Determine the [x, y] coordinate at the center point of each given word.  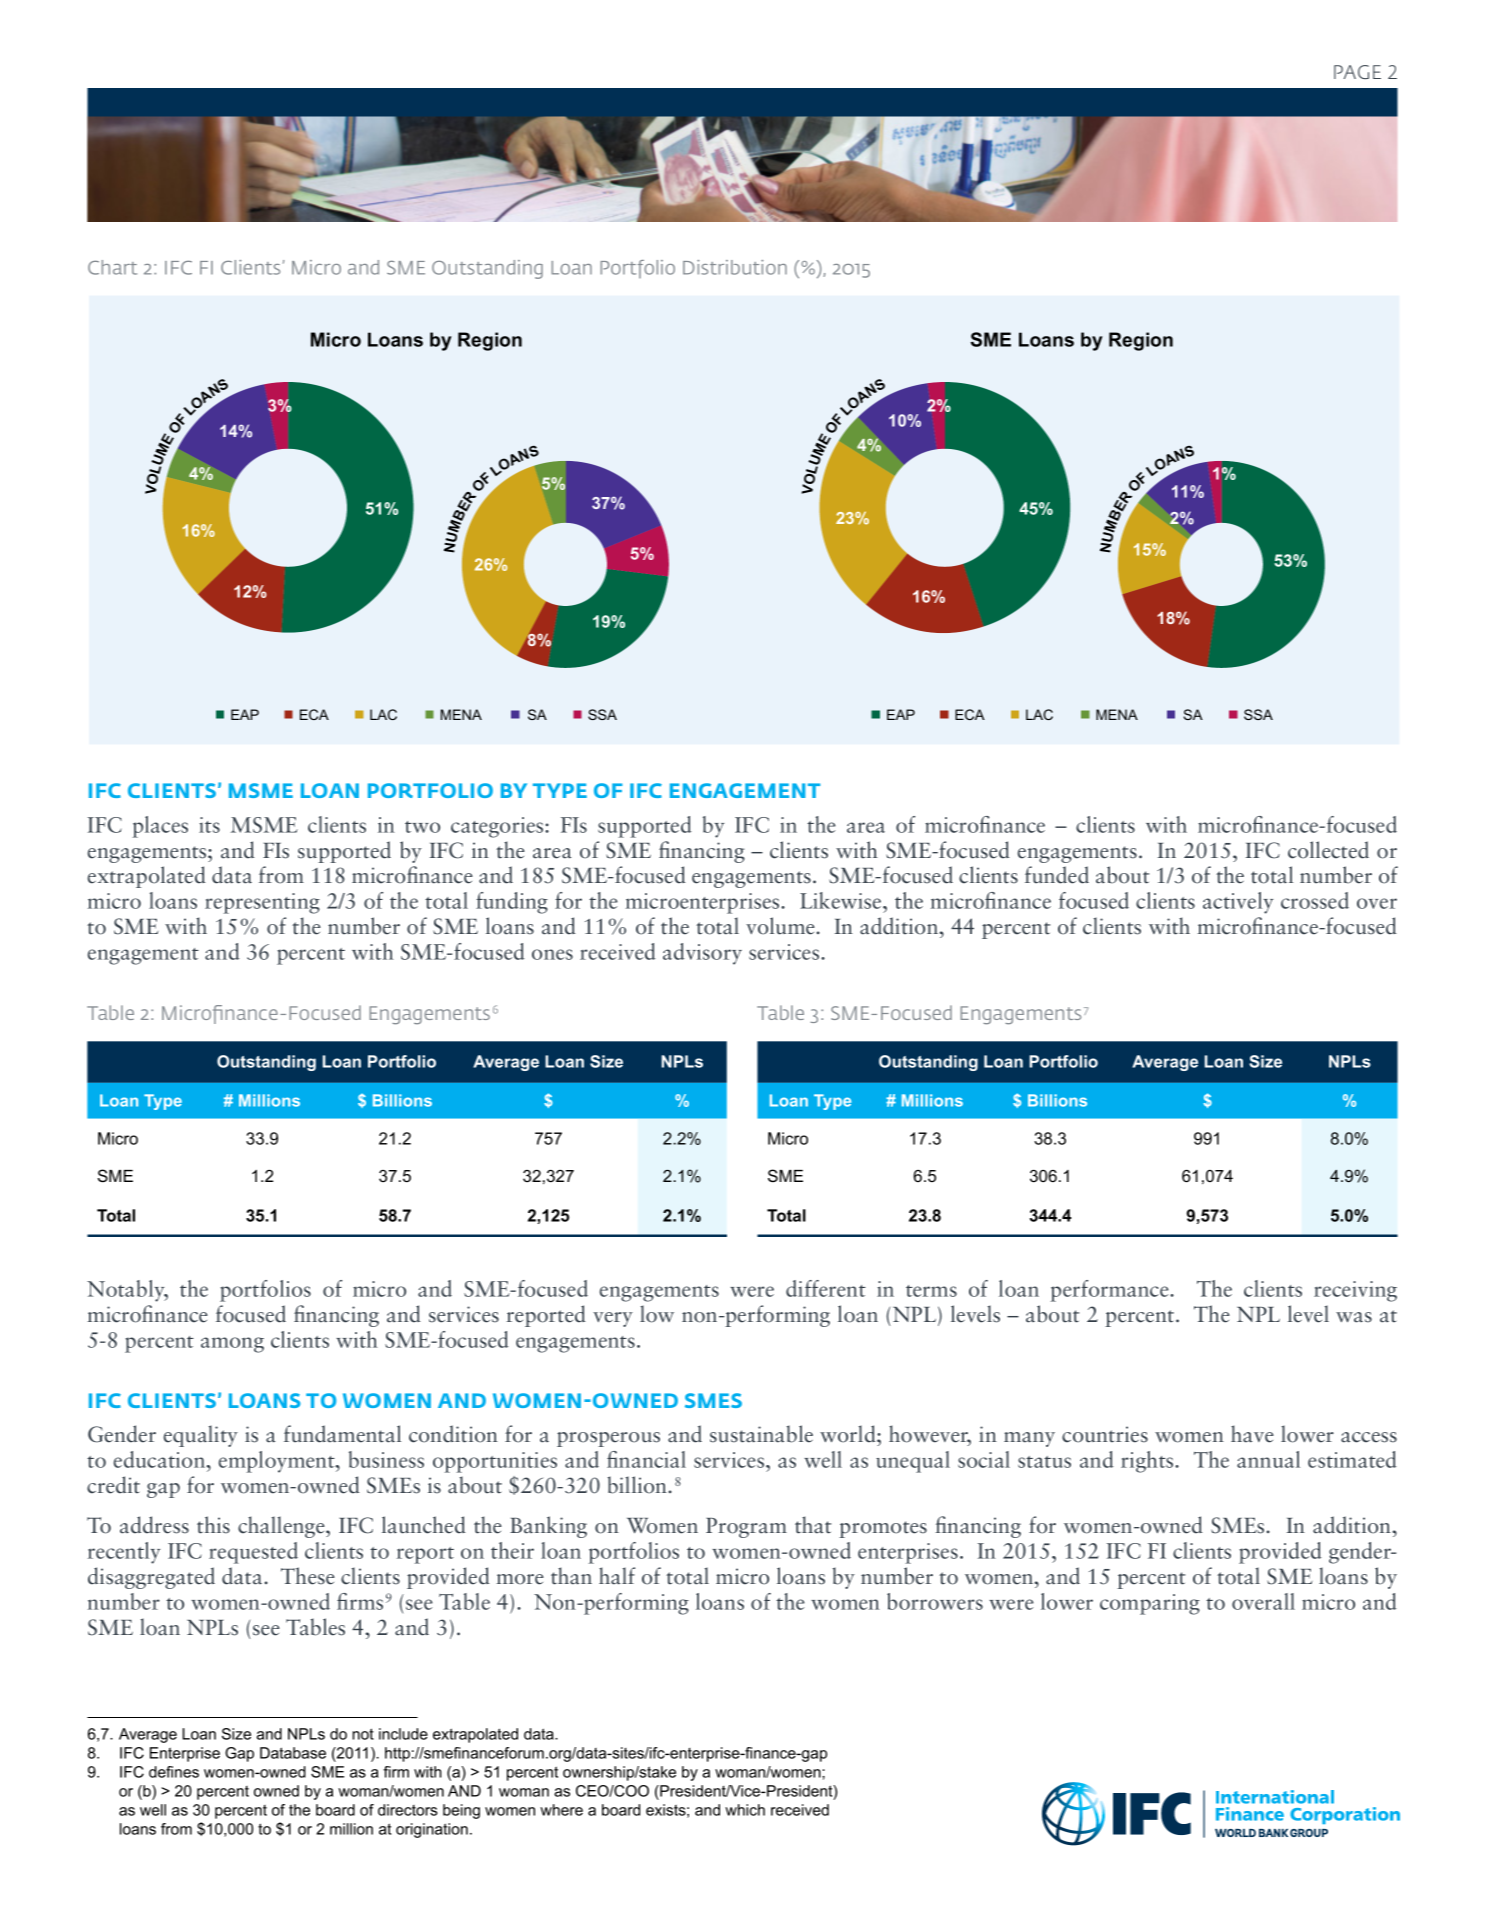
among [232, 1345]
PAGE [1357, 72]
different [826, 1288]
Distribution [735, 267]
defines [174, 1772]
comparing [1150, 1604]
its [209, 825]
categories [498, 827]
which [745, 1810]
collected [1328, 850]
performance [1110, 1291]
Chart [112, 267]
